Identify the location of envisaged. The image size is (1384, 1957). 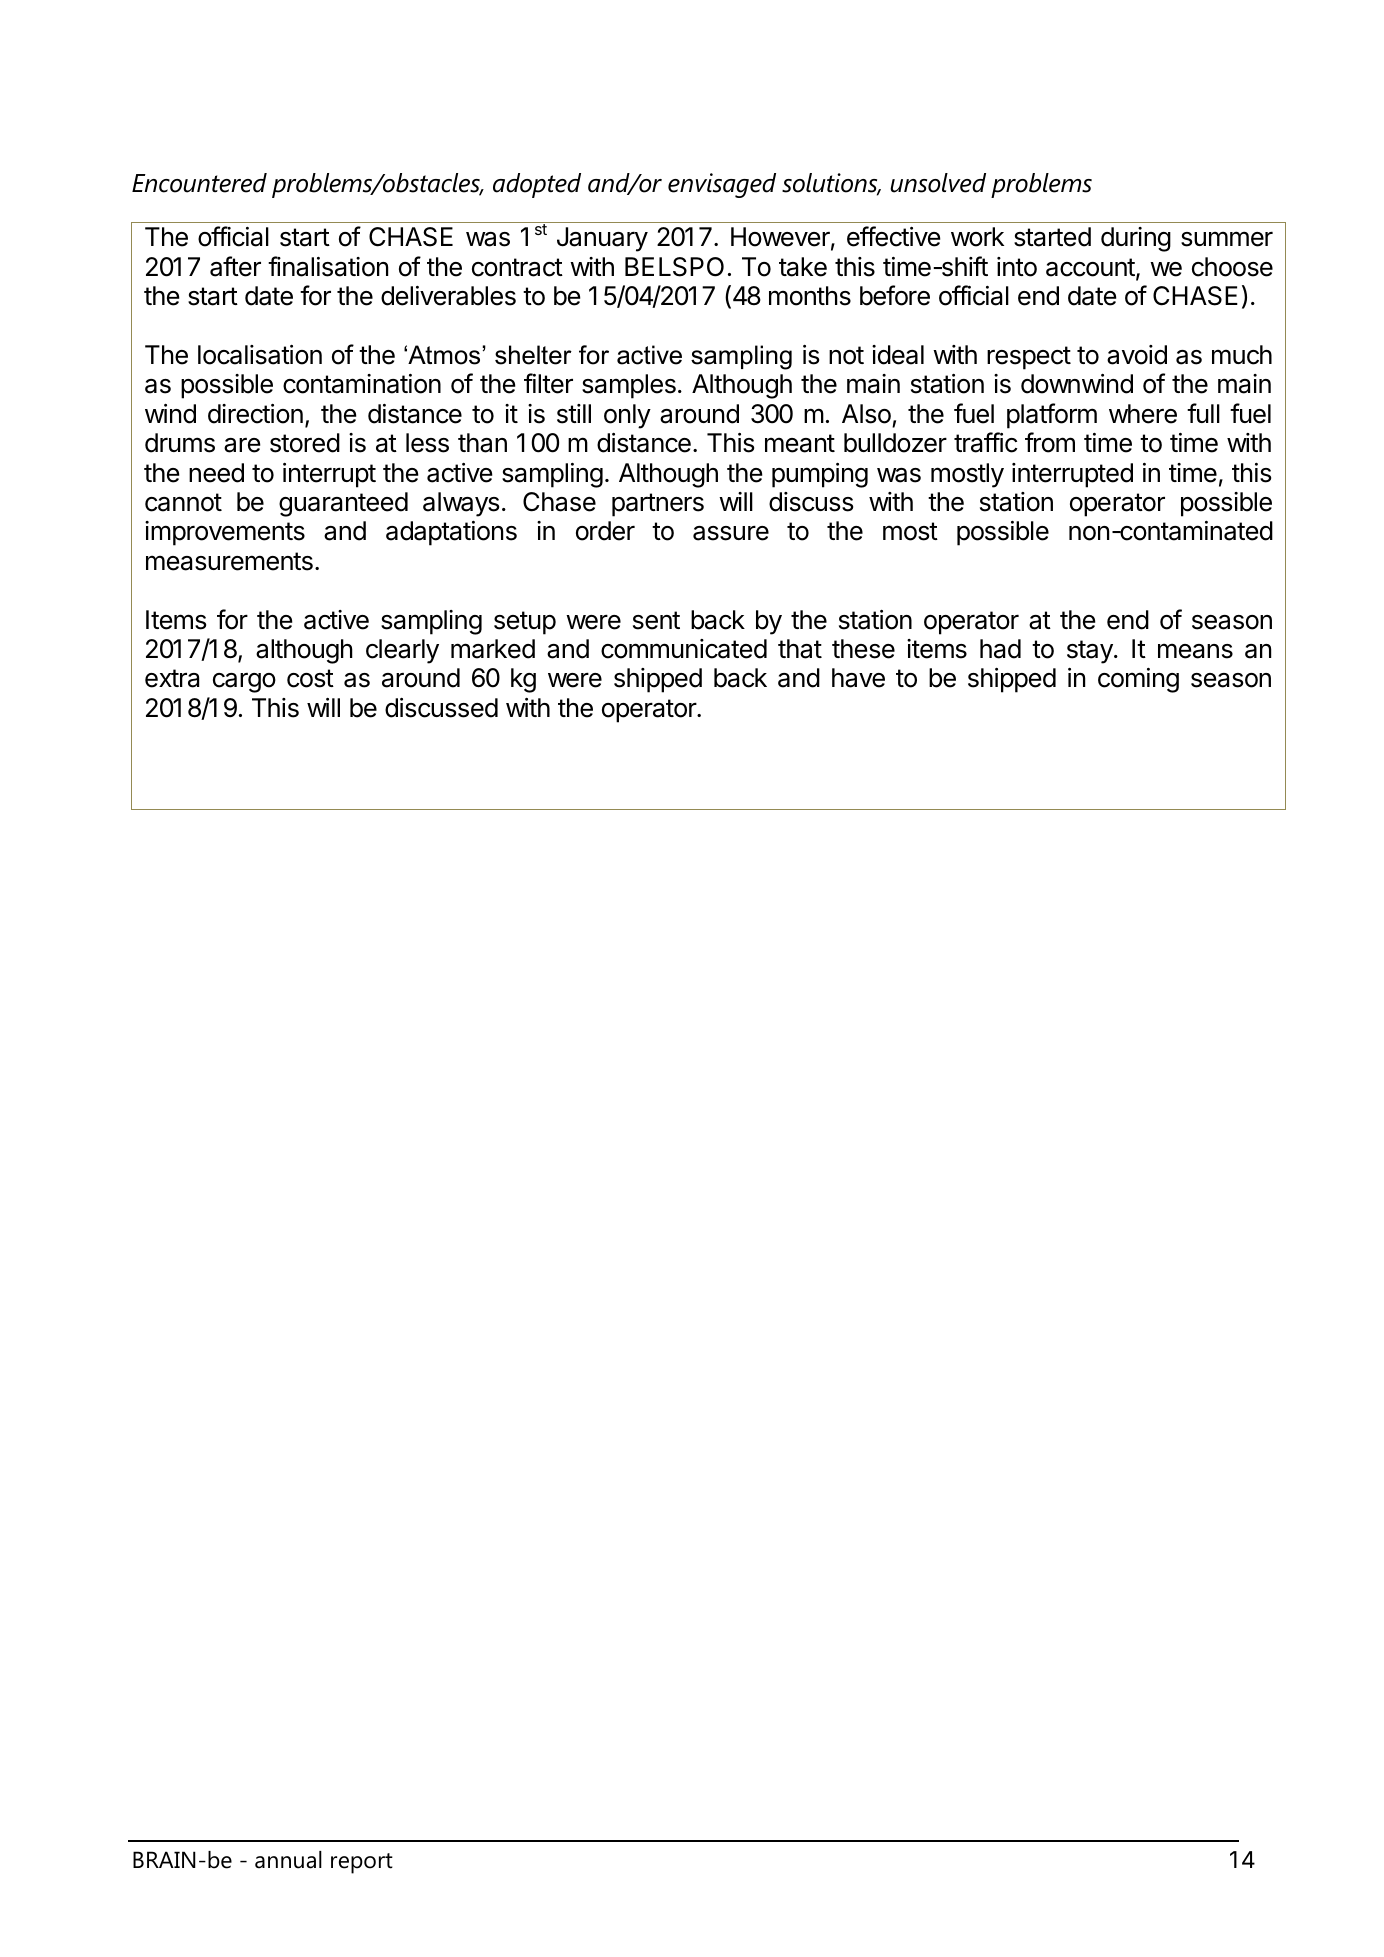
(722, 185).
